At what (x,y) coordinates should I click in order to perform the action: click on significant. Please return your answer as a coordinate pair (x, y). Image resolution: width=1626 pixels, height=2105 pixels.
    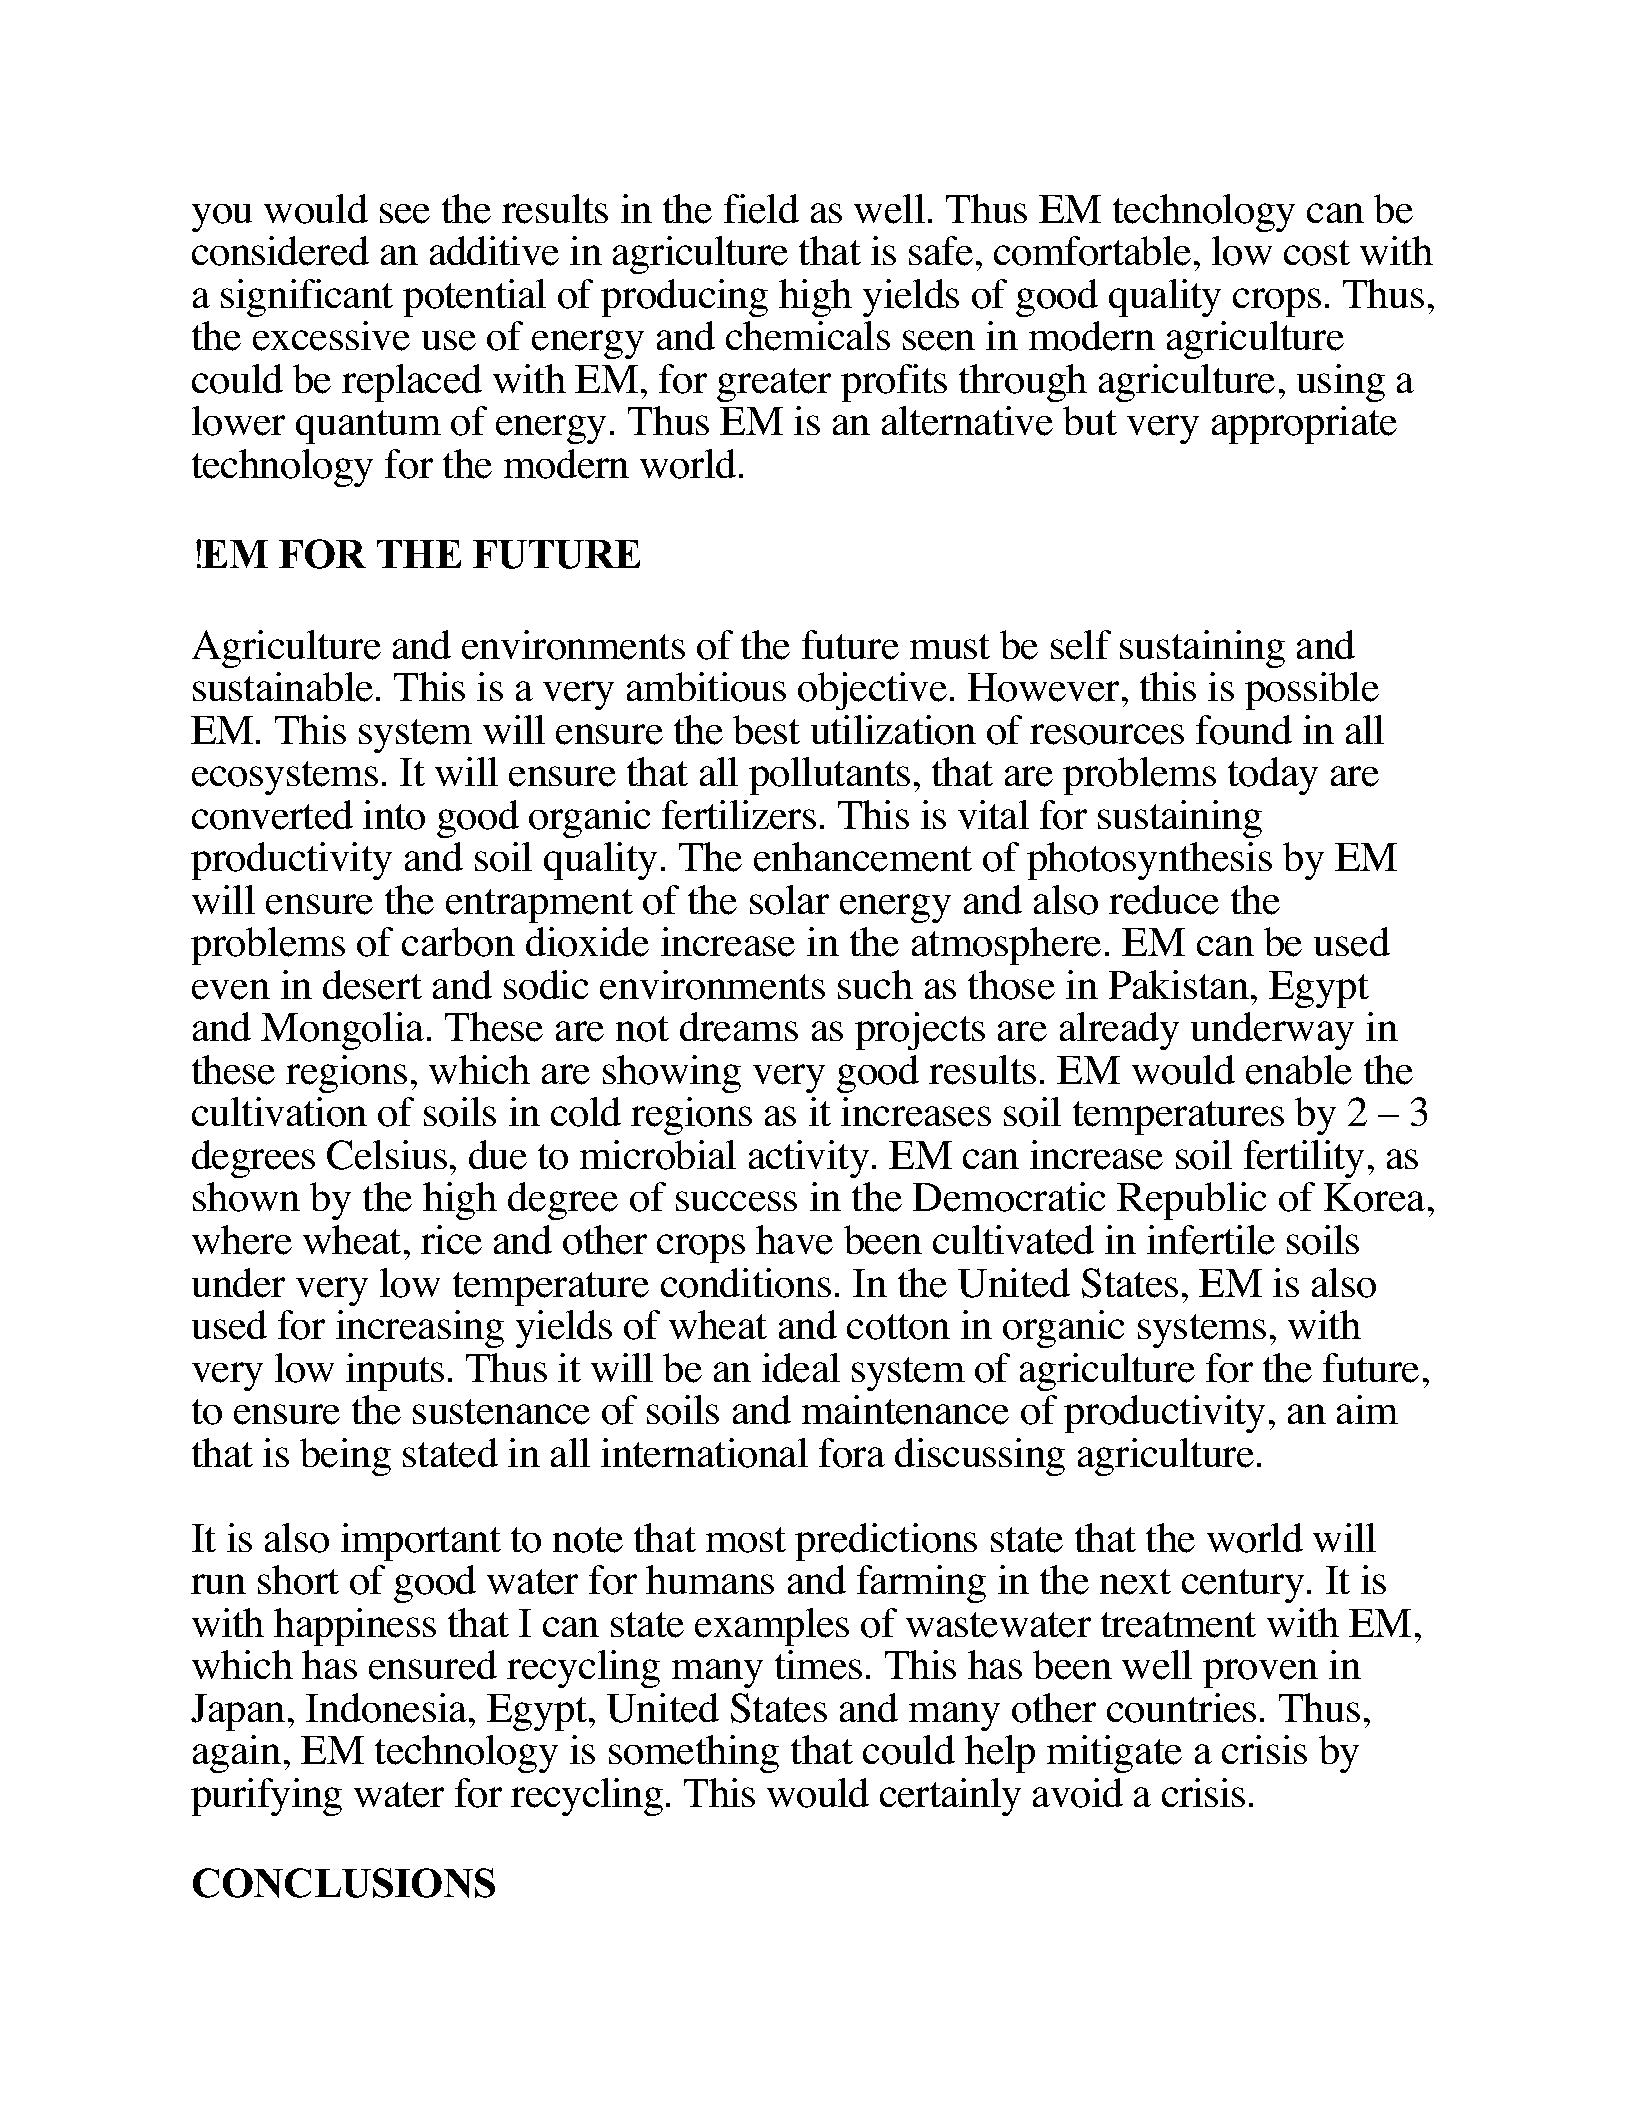
    Looking at the image, I should click on (307, 298).
